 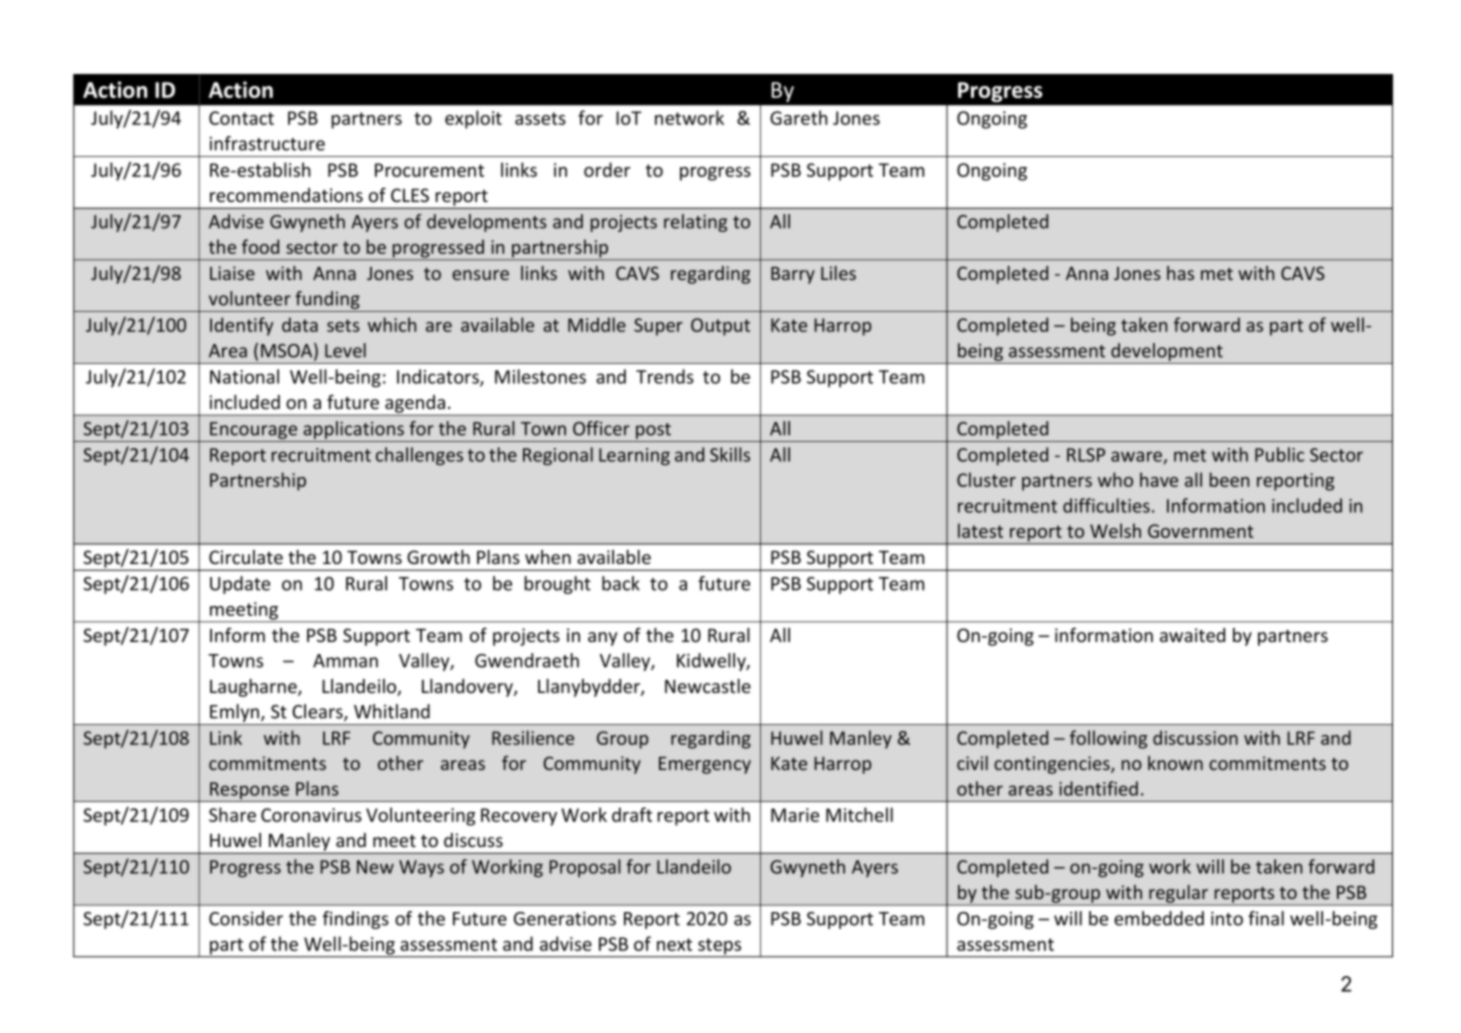 What do you see at coordinates (1159, 918) in the screenshot?
I see `embedded` at bounding box center [1159, 918].
